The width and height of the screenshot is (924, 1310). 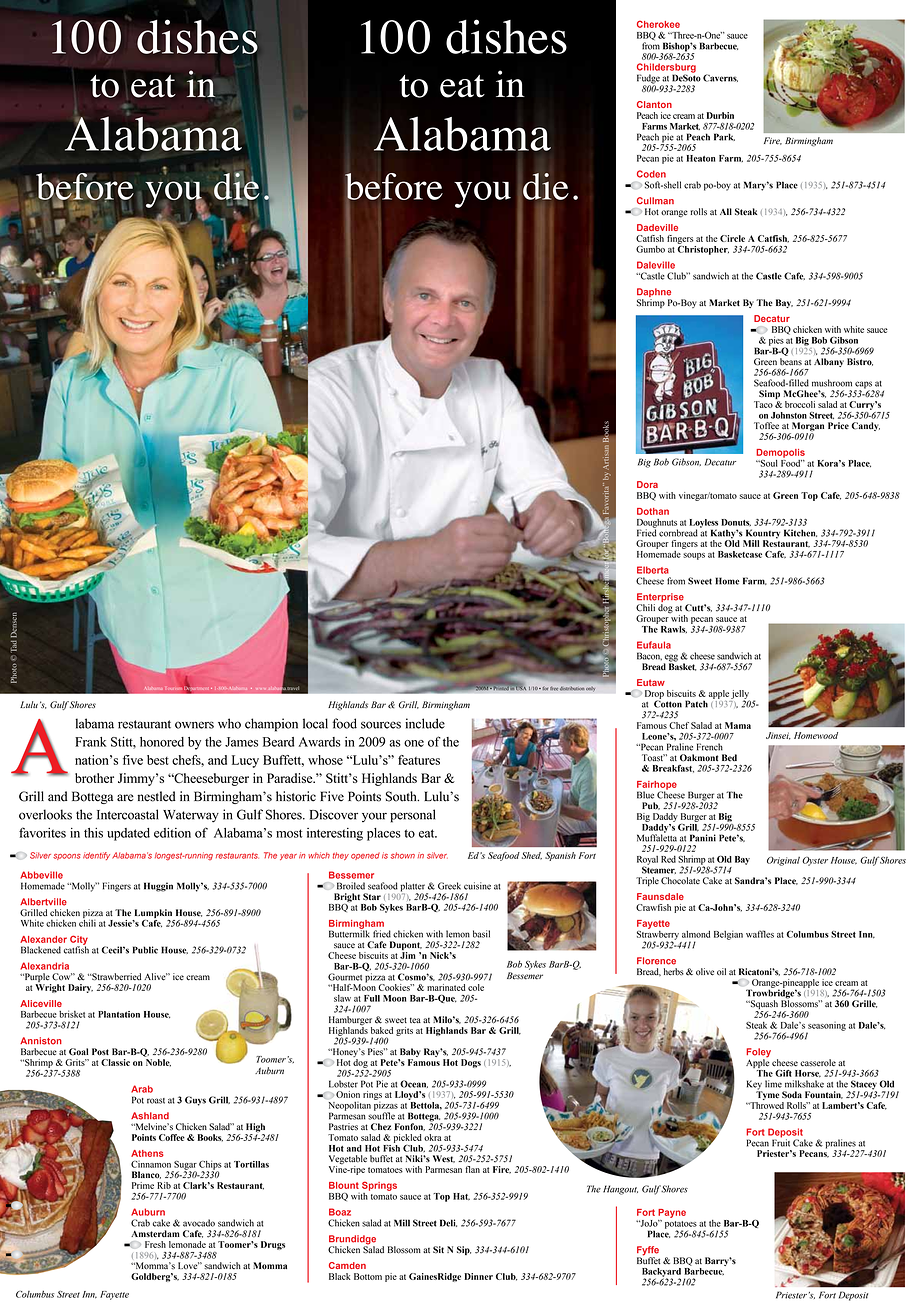 I want to click on basil, so click(x=481, y=934).
